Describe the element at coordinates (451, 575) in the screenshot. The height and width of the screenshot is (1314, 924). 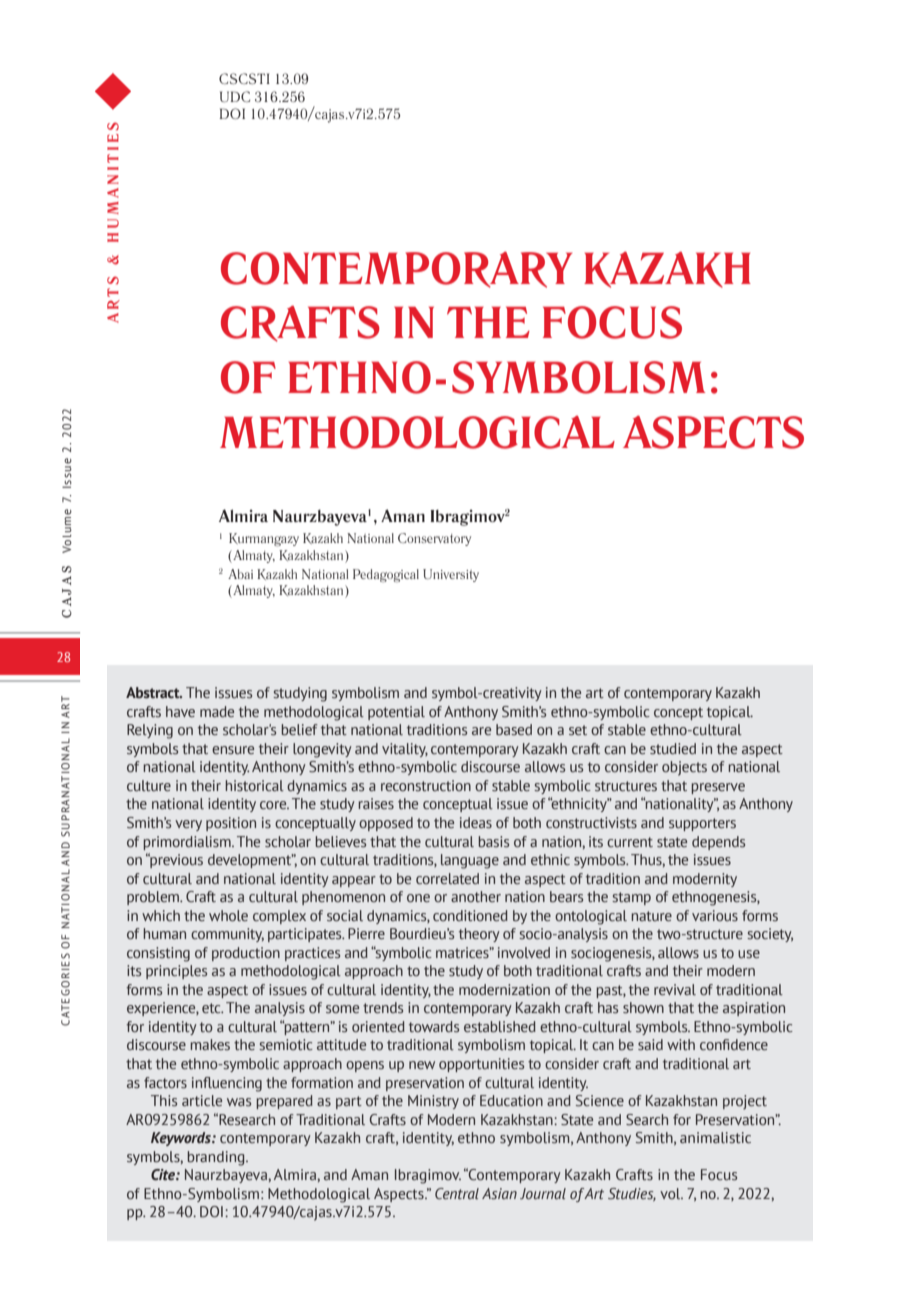
I see `University` at that location.
